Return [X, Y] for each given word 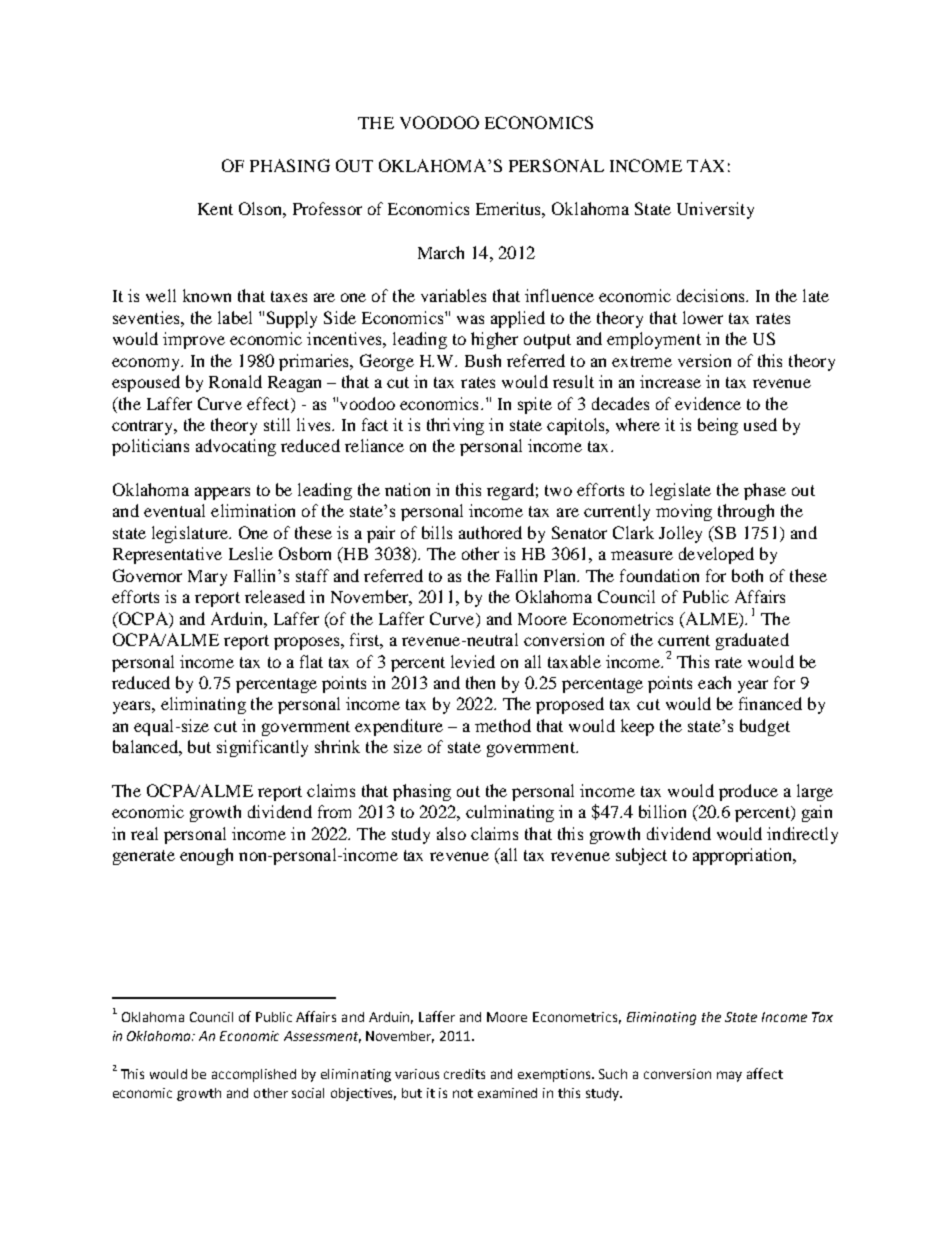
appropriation [743, 856]
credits [464, 1074]
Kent [215, 209]
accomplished [254, 1075]
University [715, 210]
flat [311, 661]
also [451, 833]
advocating [236, 447]
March [441, 252]
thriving [455, 426]
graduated [752, 641]
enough [206, 856]
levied [473, 661]
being [718, 426]
